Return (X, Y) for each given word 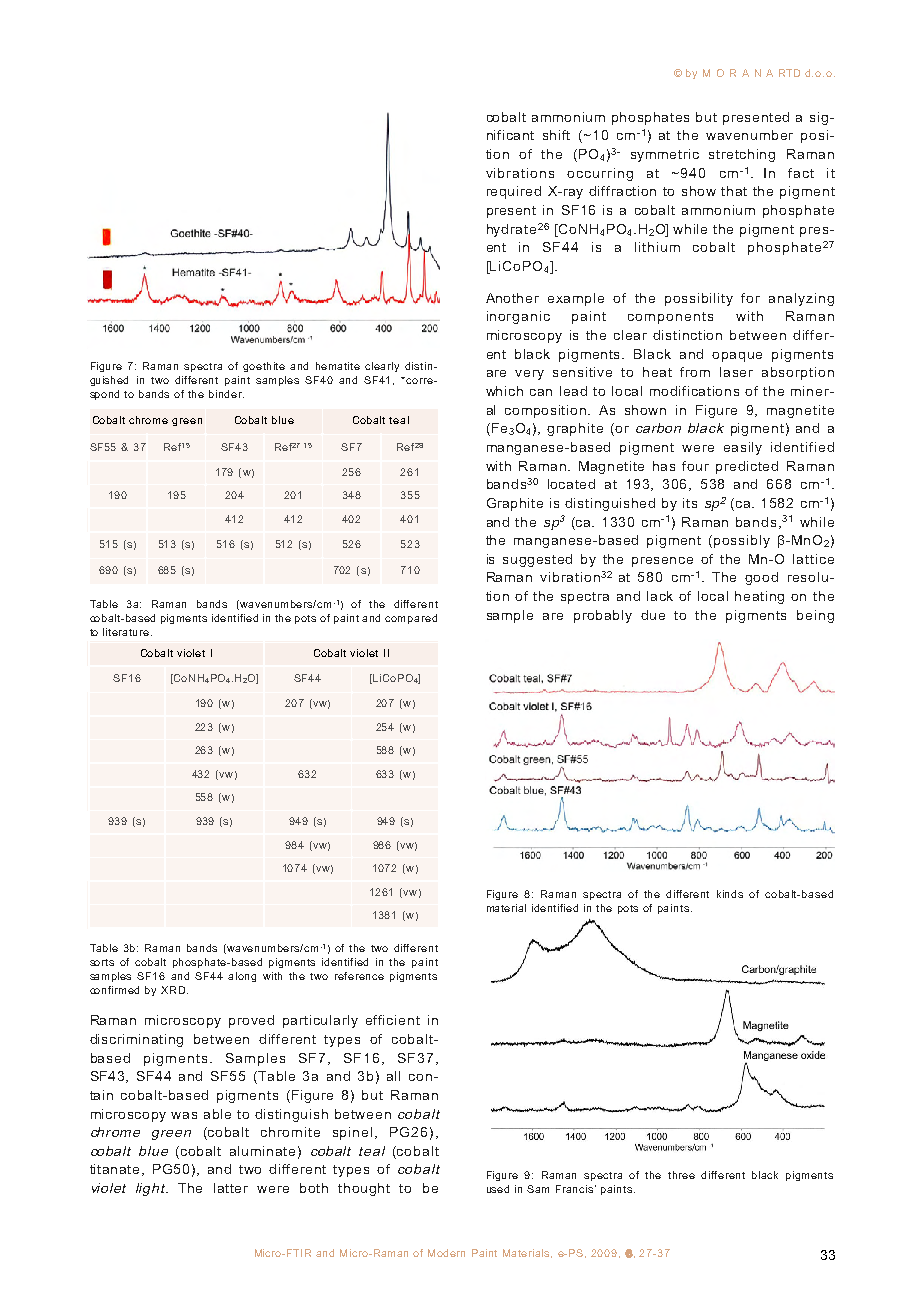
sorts (102, 962)
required (514, 192)
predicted (747, 467)
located (571, 484)
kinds (730, 894)
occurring (600, 174)
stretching (742, 155)
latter (231, 1188)
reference (359, 976)
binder (226, 394)
